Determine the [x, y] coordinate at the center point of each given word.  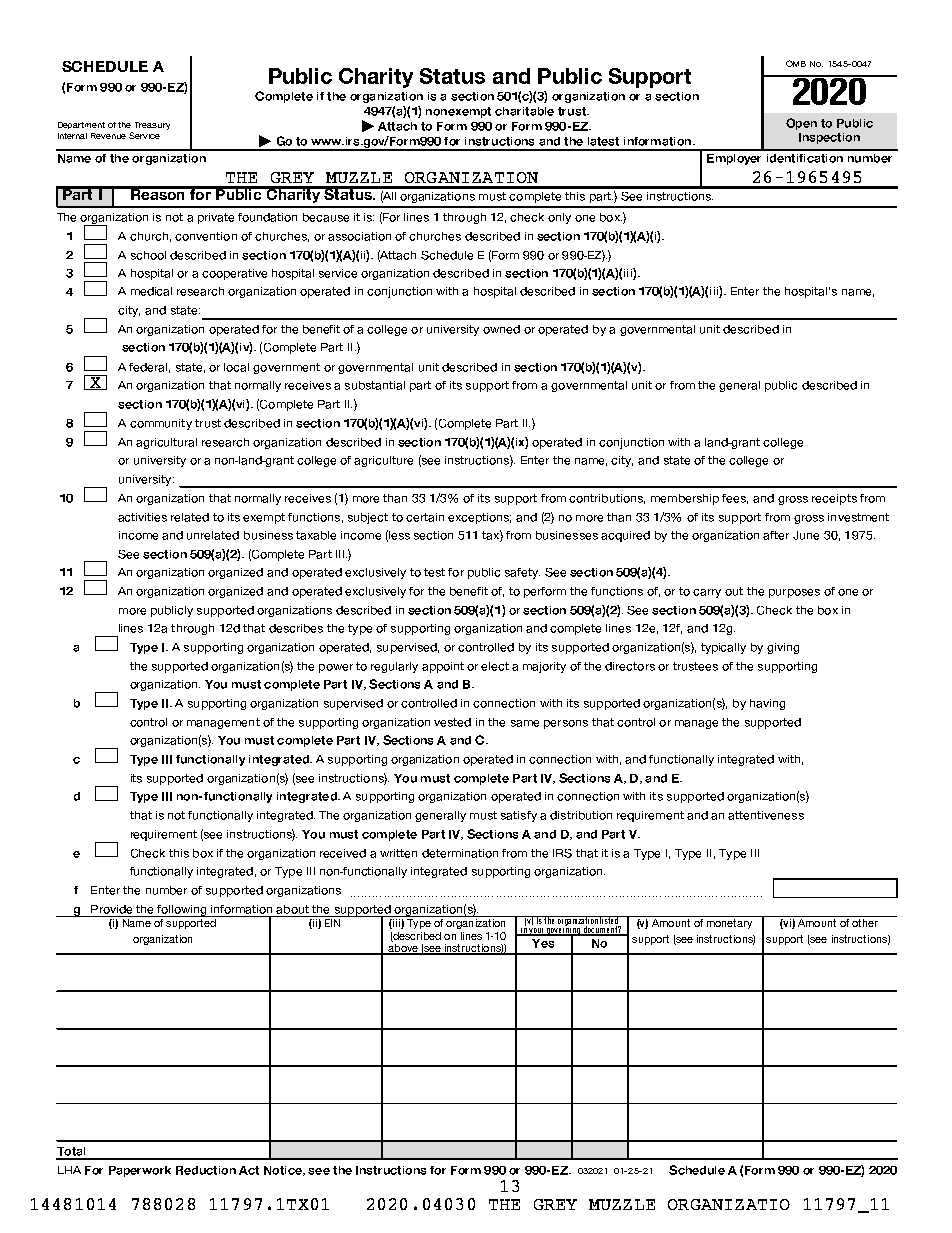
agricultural [166, 443]
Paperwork [140, 1171]
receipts [834, 499]
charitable [524, 111]
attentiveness [766, 815]
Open [801, 124]
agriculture [383, 461]
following [182, 911]
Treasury [152, 126]
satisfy [519, 816]
